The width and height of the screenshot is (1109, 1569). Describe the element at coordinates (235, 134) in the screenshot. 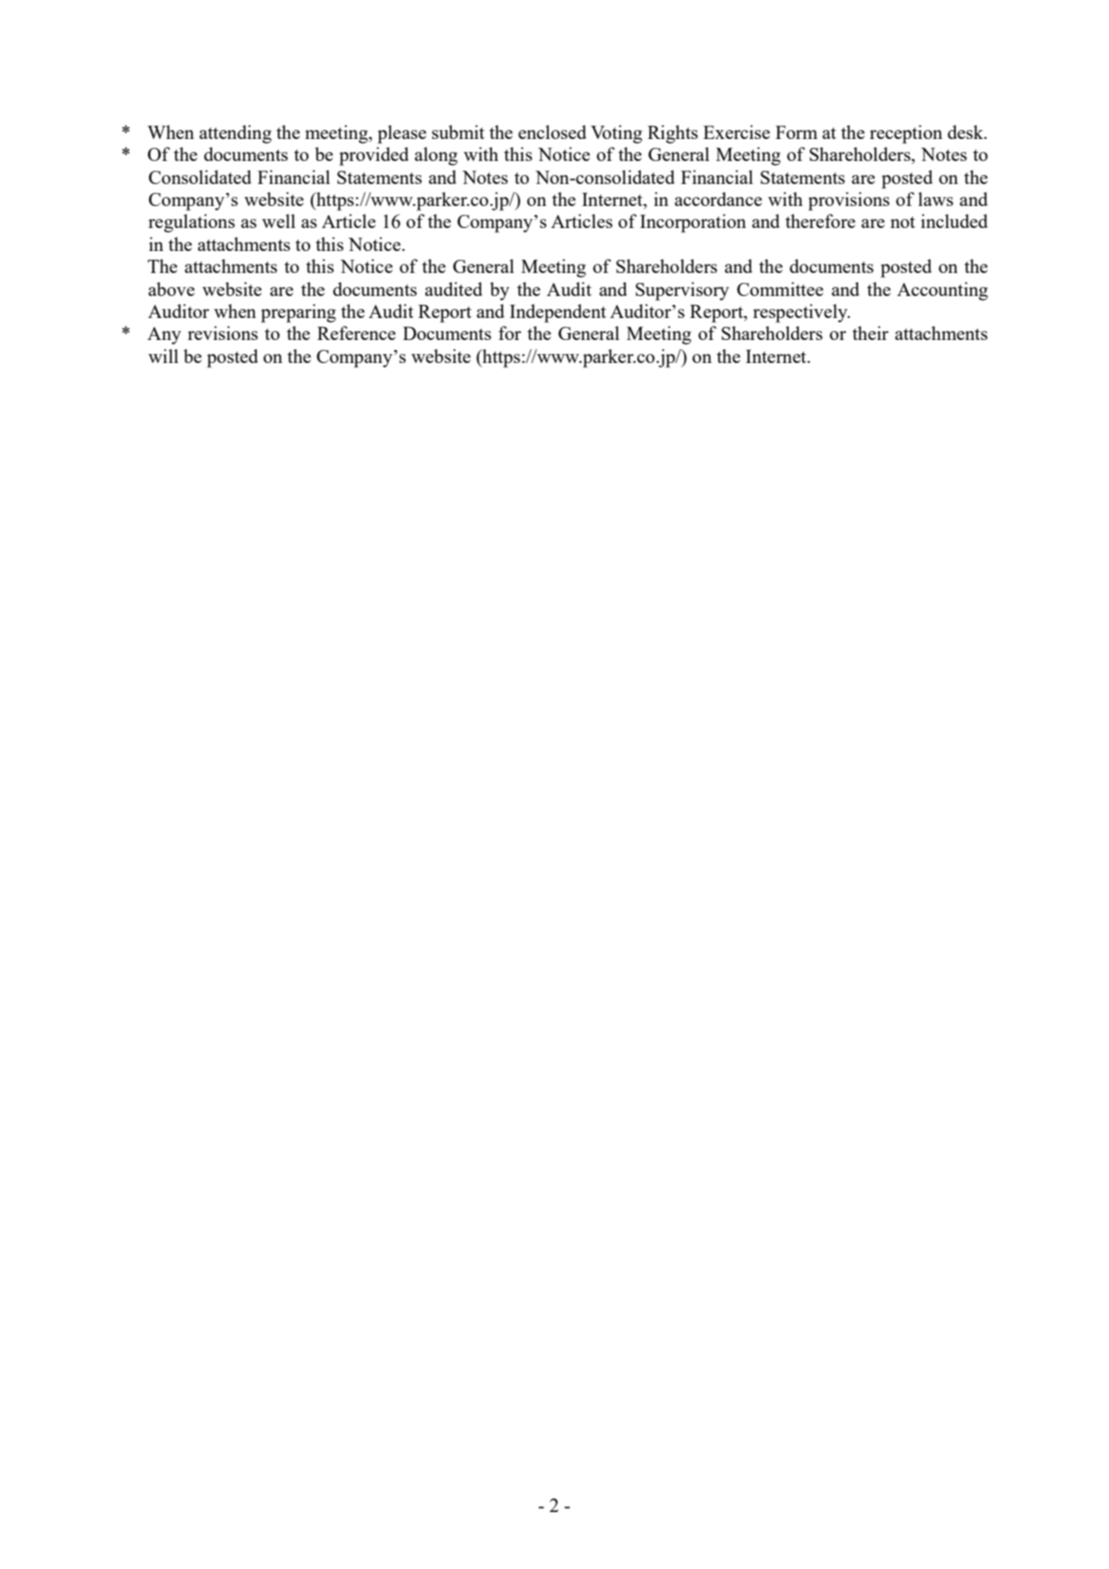

I see `attending` at that location.
